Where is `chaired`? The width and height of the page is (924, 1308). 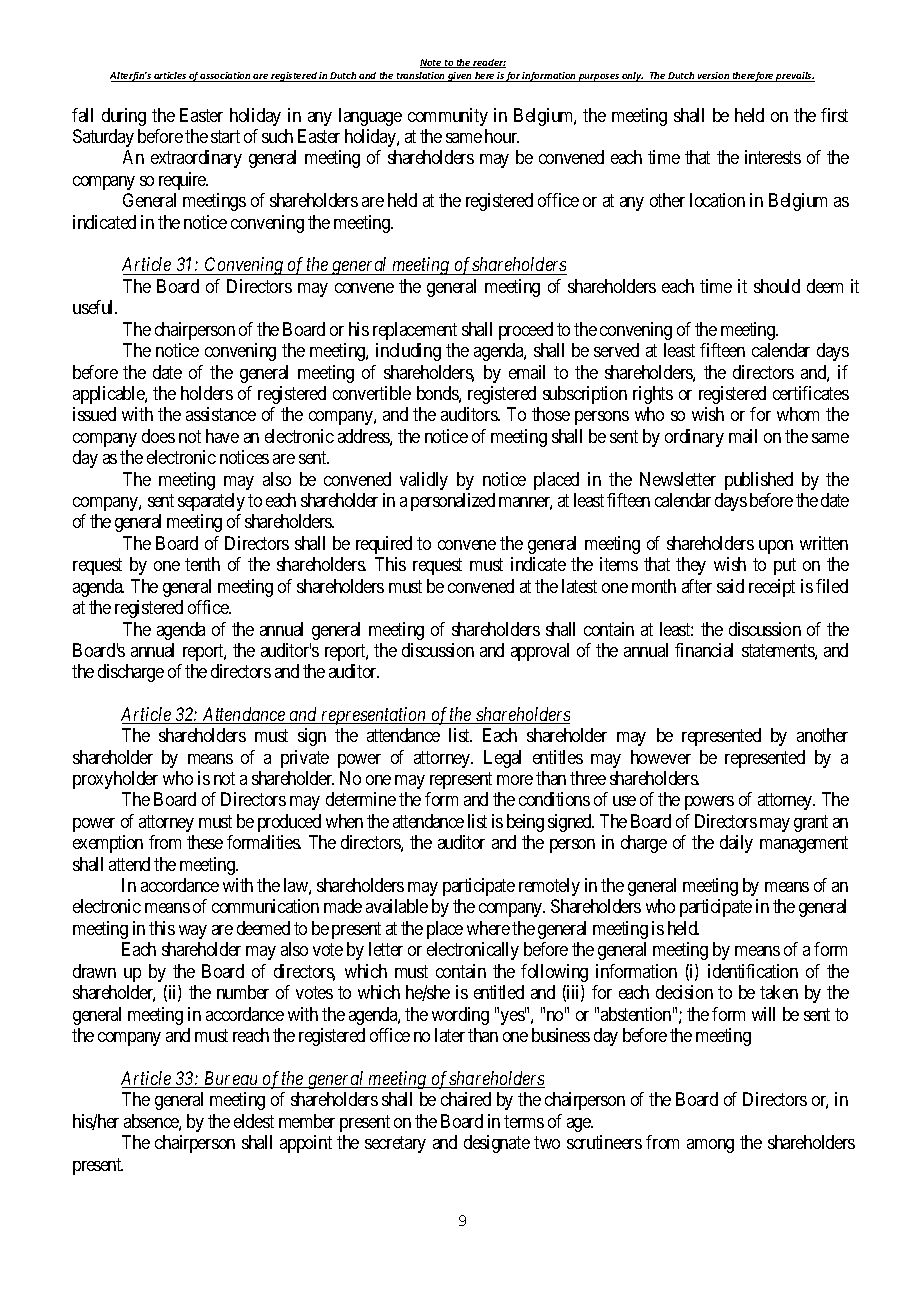
chaired is located at coordinates (466, 1099).
